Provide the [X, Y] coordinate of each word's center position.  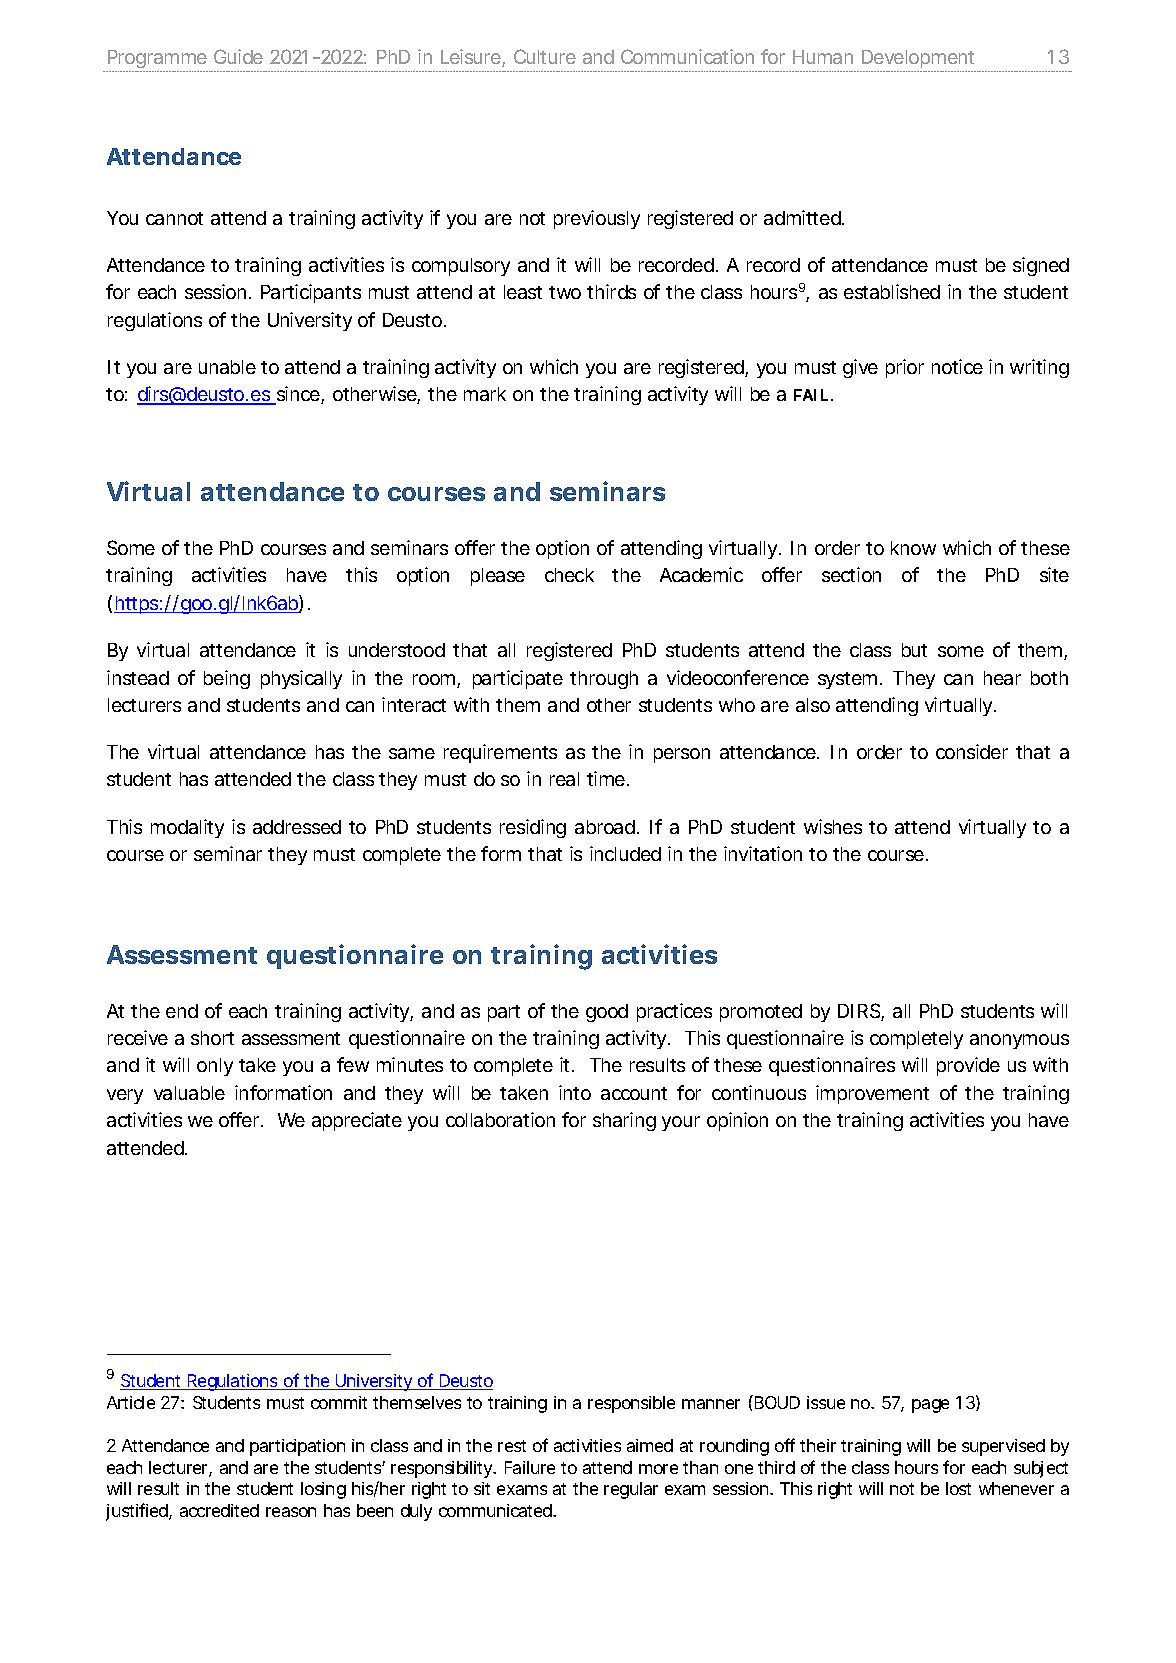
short [212, 1038]
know [913, 548]
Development [918, 61]
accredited [219, 1510]
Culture [545, 56]
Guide [238, 56]
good [607, 1013]
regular [631, 1490]
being [227, 679]
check [569, 575]
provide [968, 1066]
